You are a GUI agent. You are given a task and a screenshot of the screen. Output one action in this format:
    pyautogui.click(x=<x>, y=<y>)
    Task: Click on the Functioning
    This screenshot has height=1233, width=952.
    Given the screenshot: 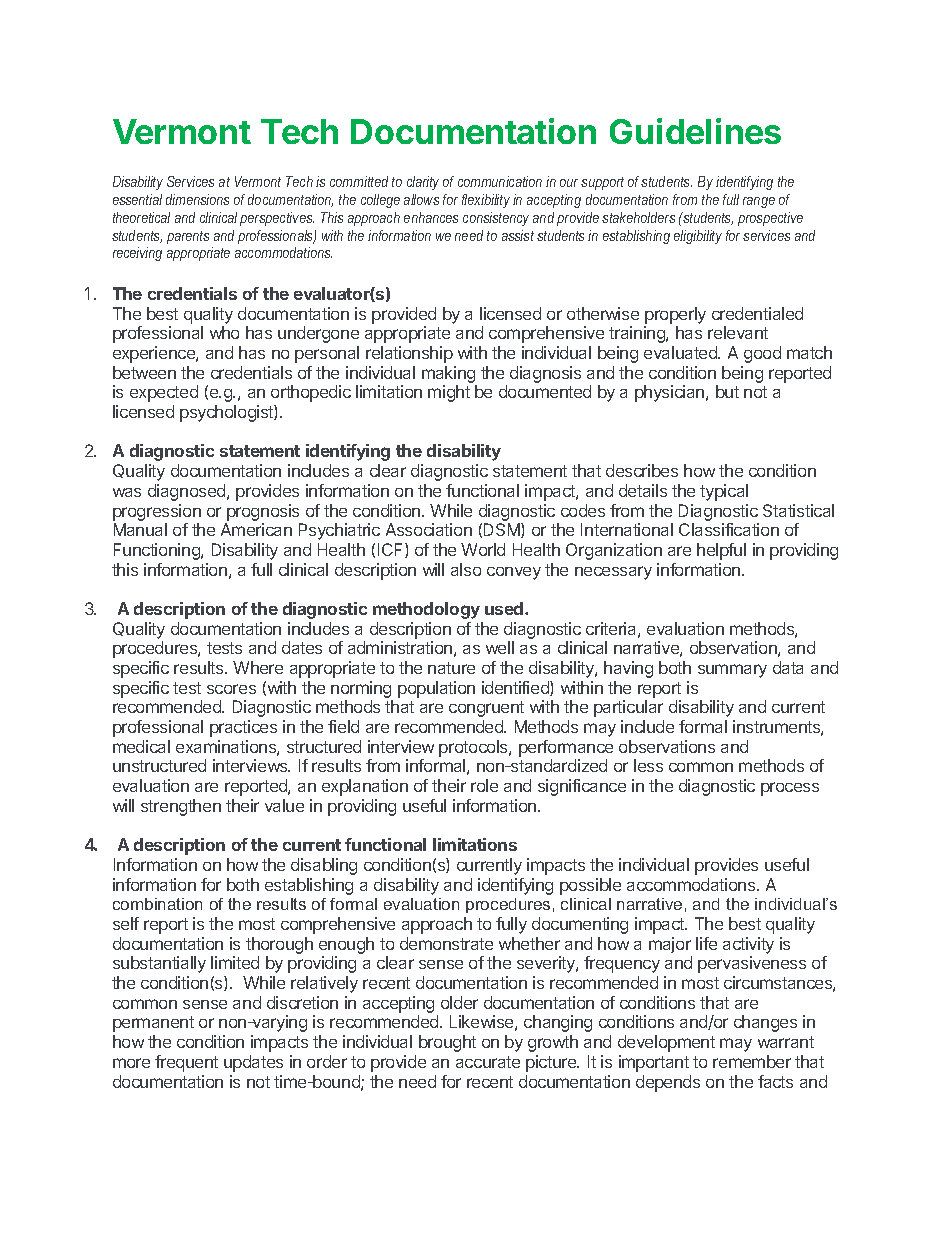 What is the action you would take?
    pyautogui.click(x=158, y=551)
